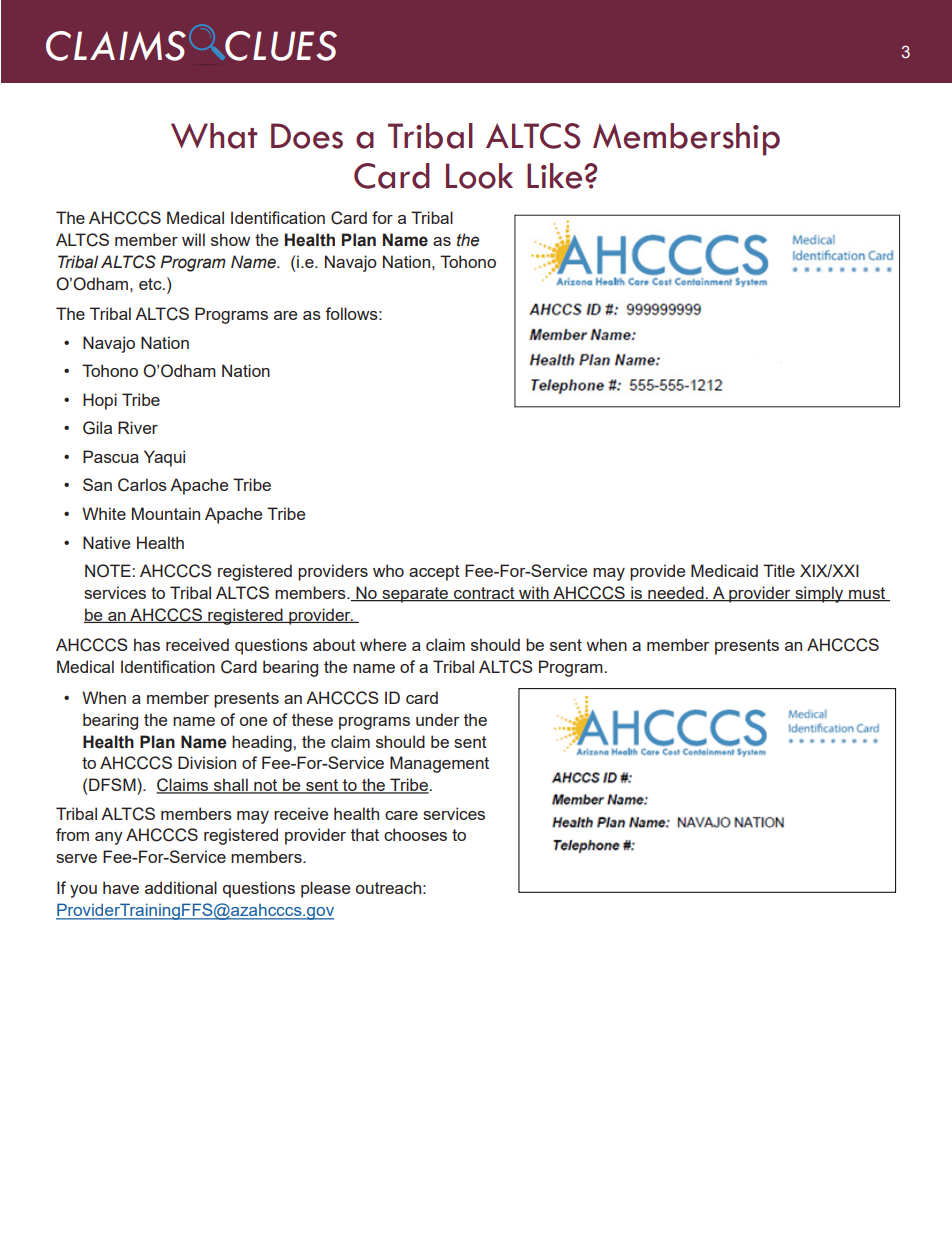 This screenshot has width=952, height=1233. Describe the element at coordinates (214, 136) in the screenshot. I see `What` at that location.
